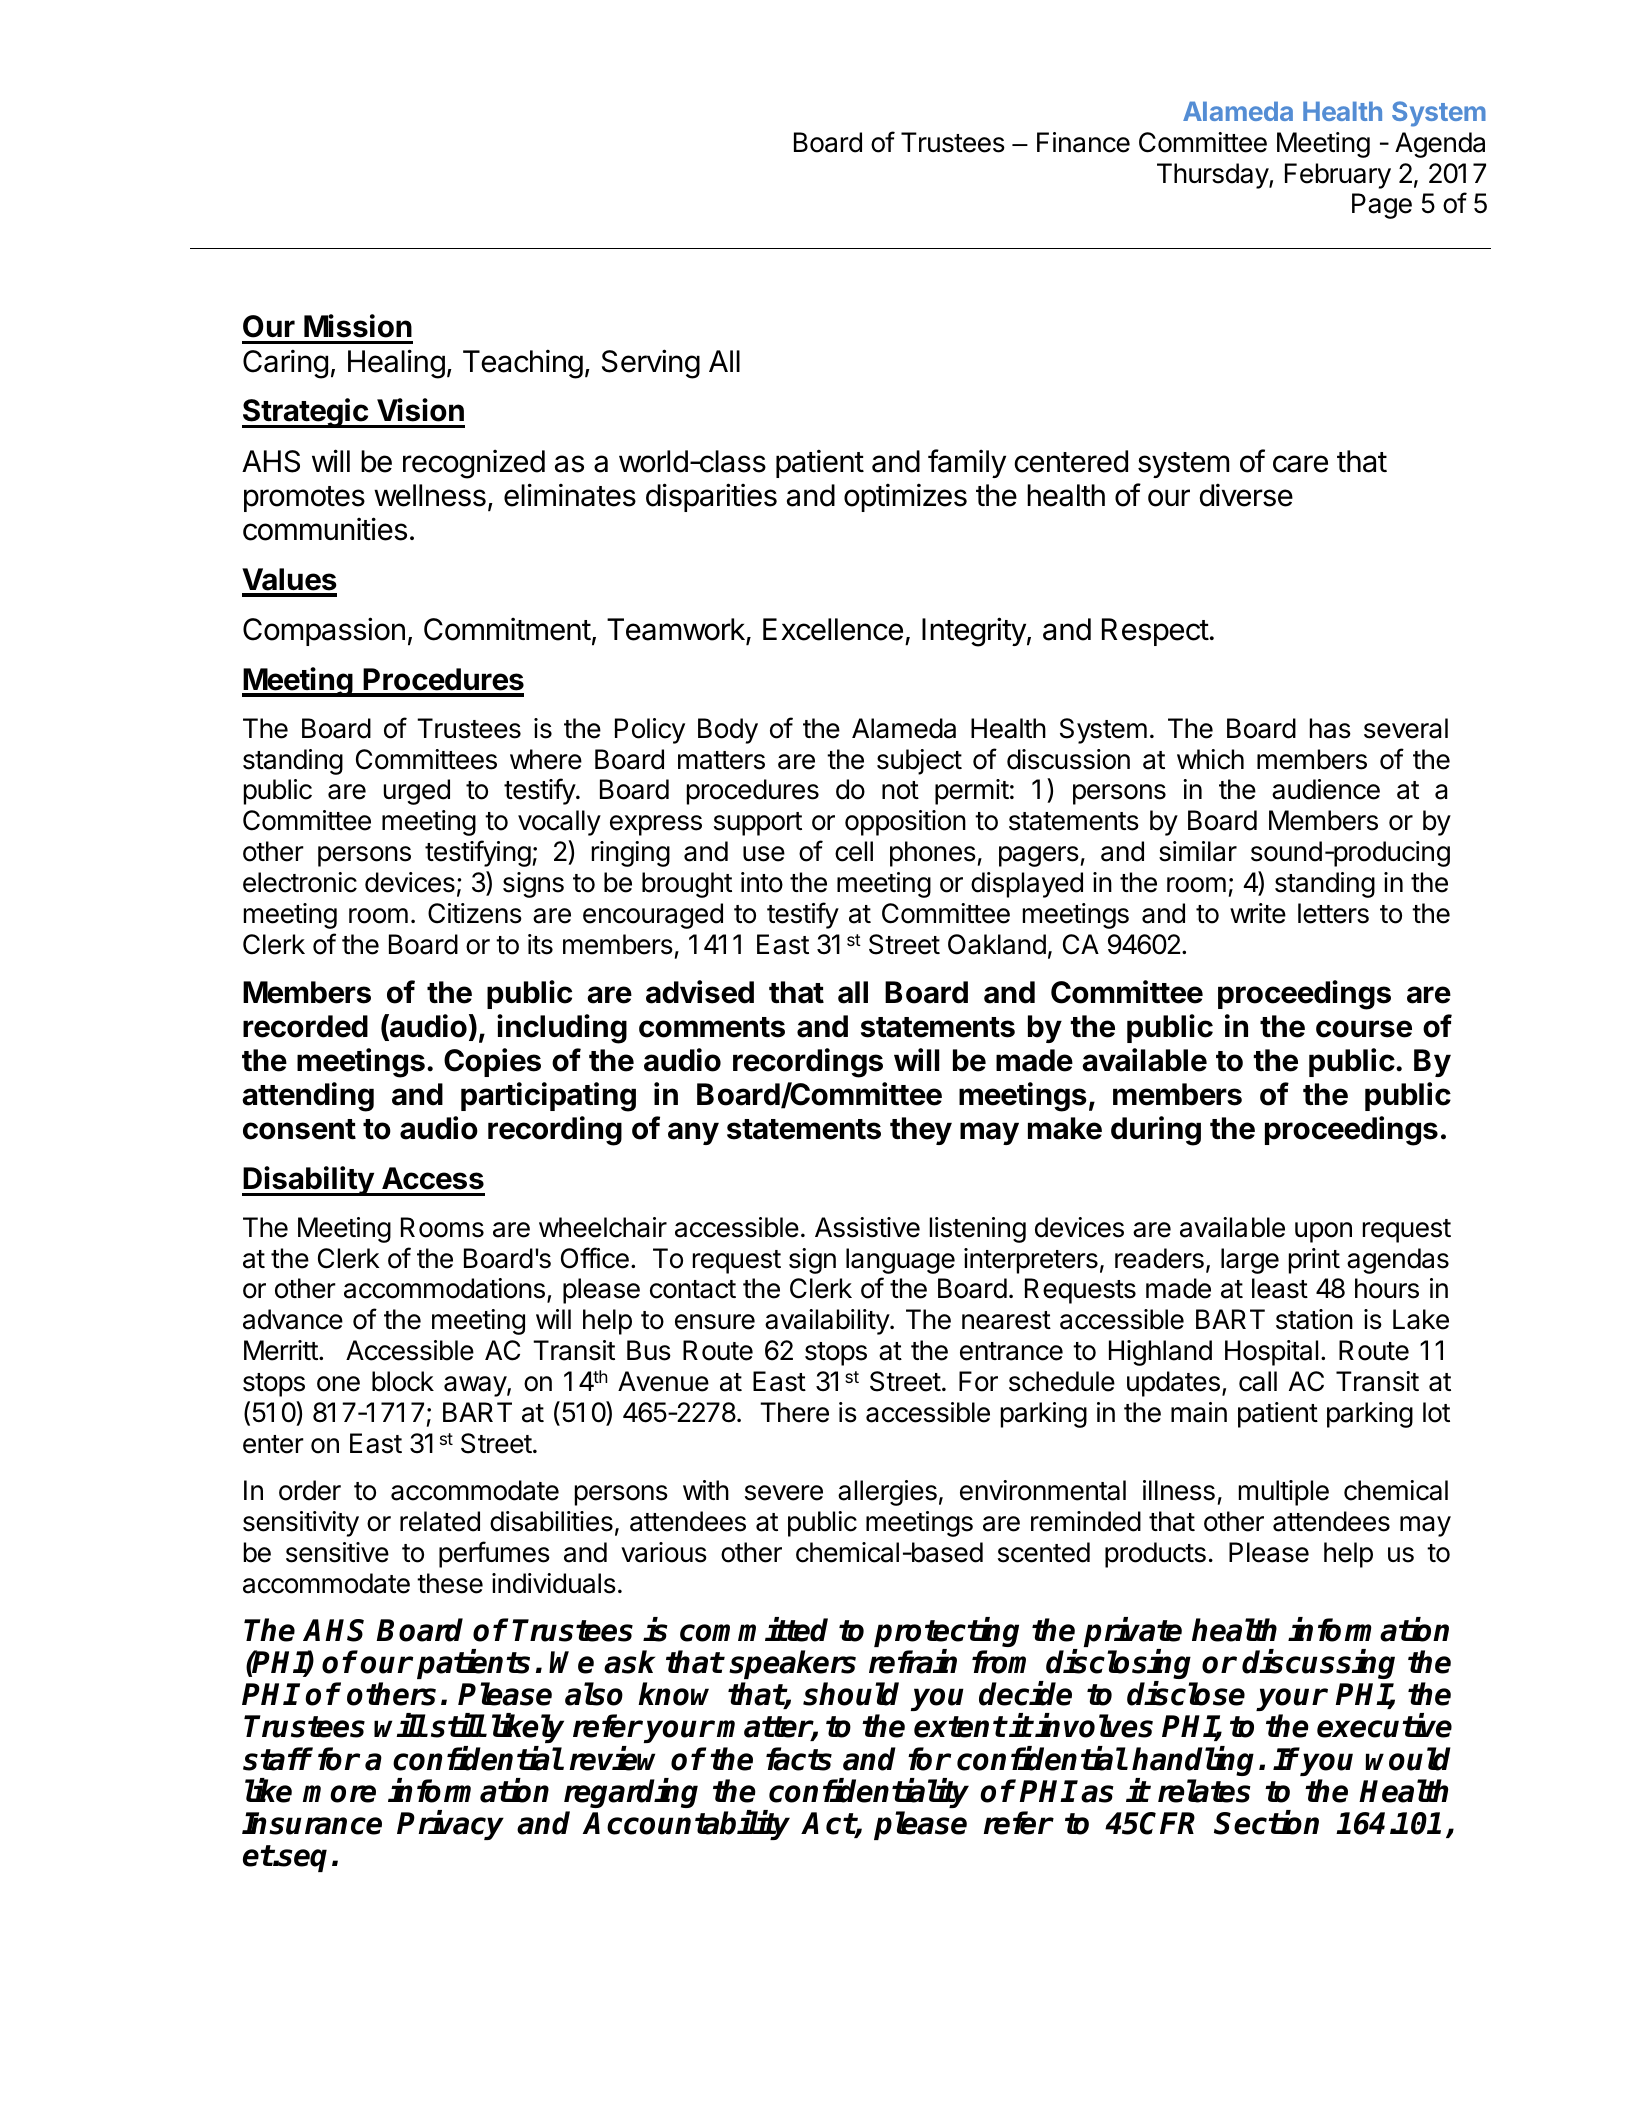 This screenshot has width=1644, height=2127. Describe the element at coordinates (450, 1825) in the screenshot. I see `Privacy` at that location.
